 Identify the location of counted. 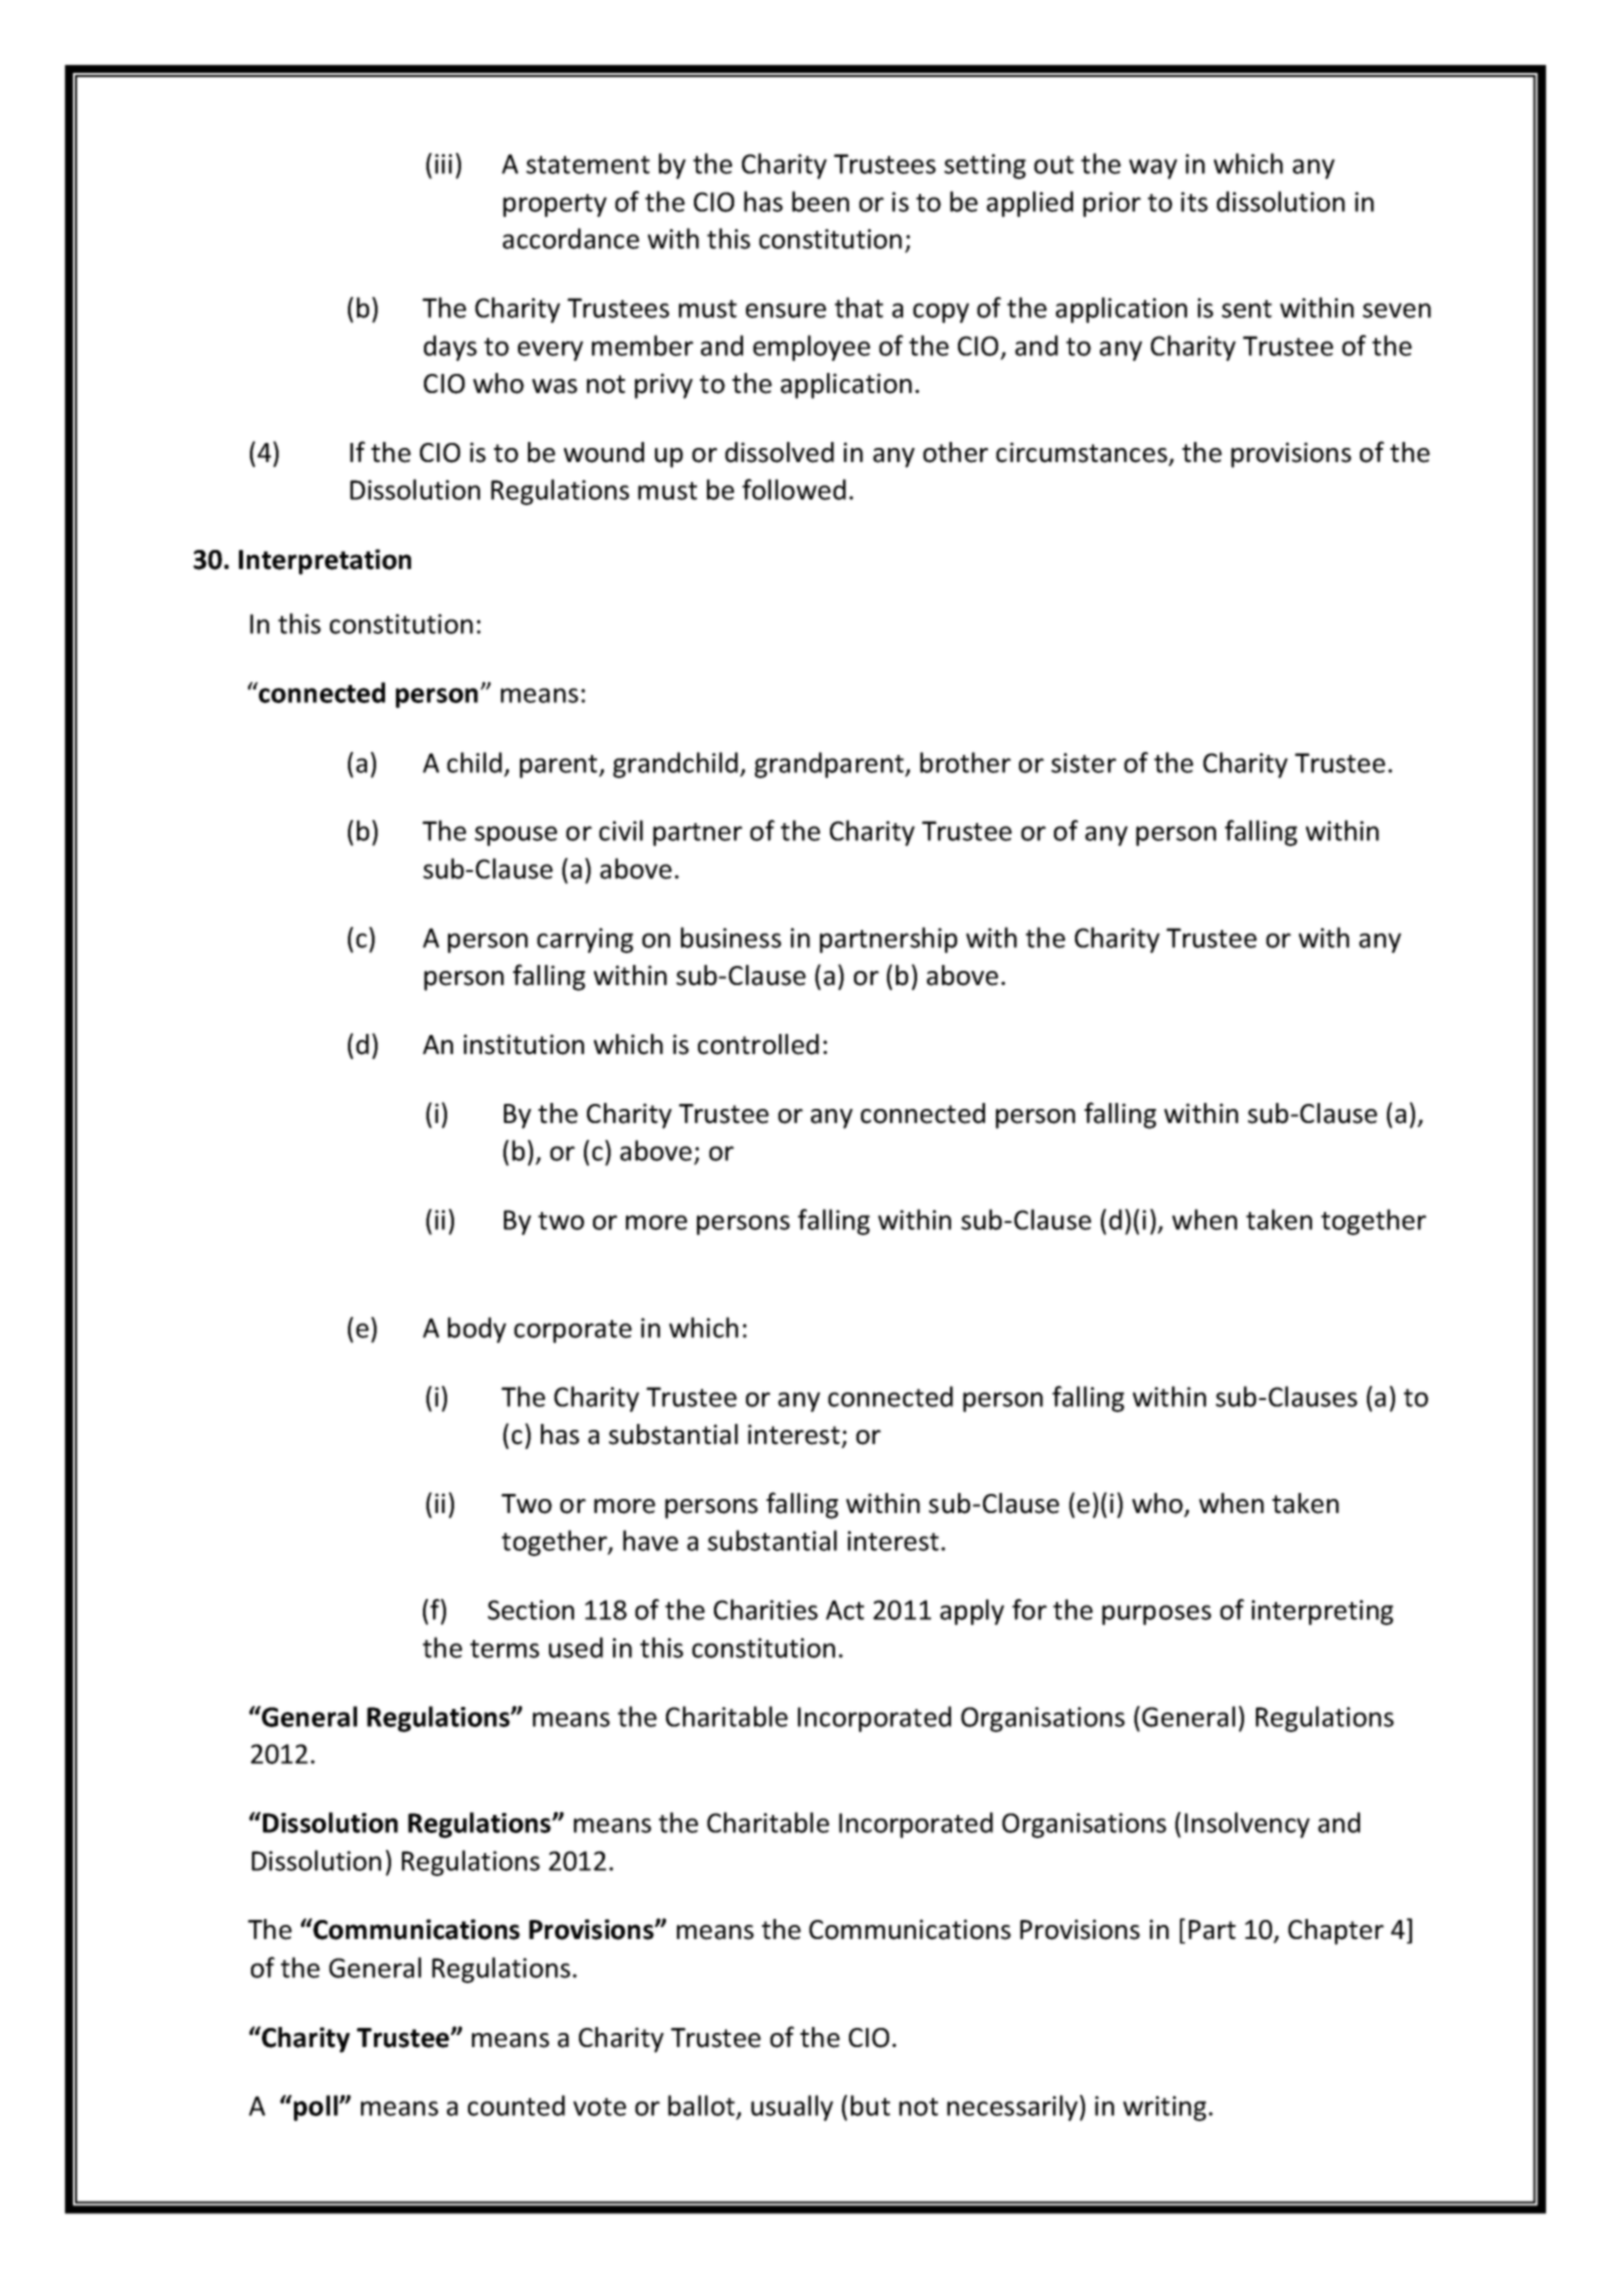
(516, 2105).
